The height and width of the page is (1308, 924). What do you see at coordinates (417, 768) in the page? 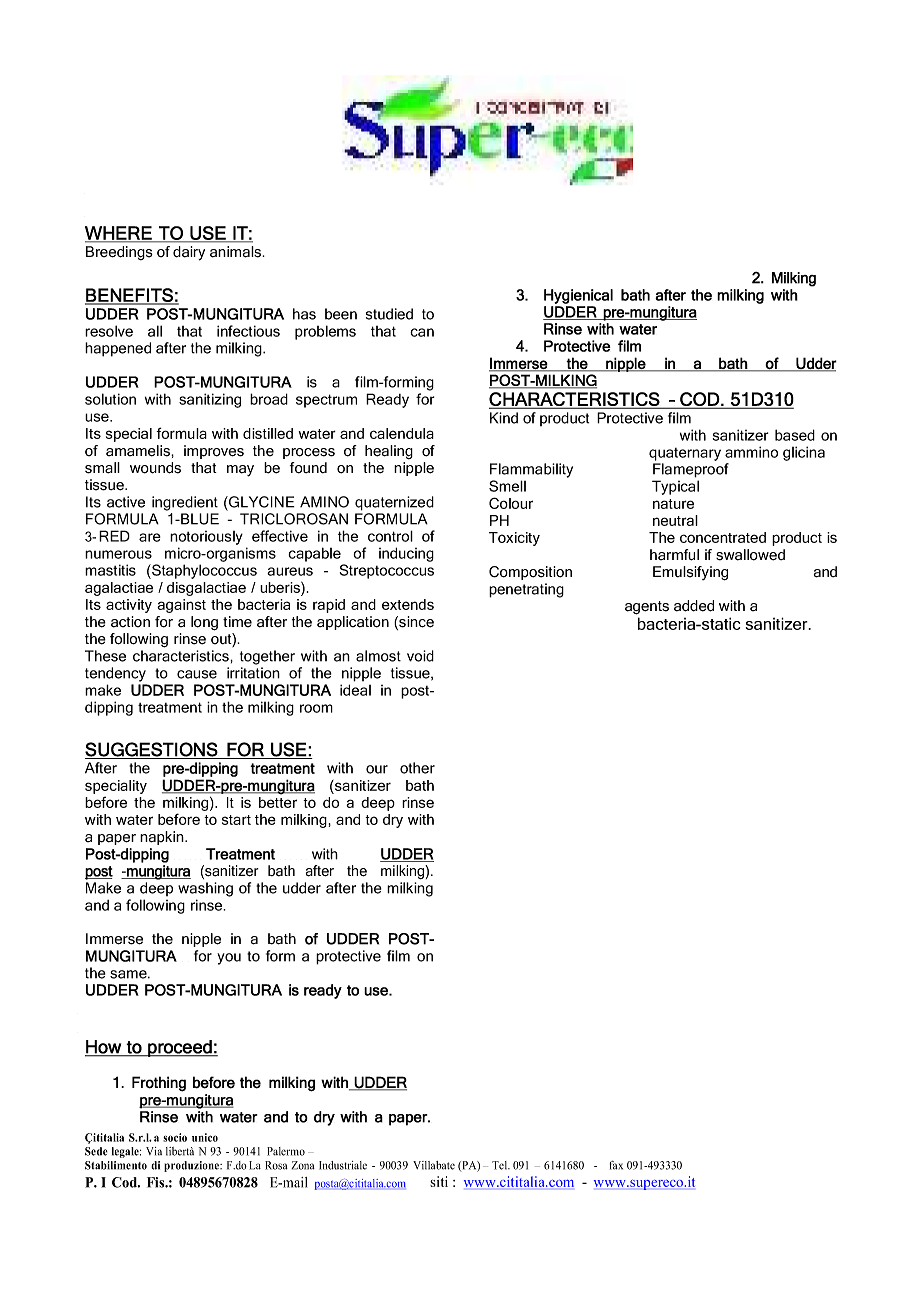
I see `other` at bounding box center [417, 768].
